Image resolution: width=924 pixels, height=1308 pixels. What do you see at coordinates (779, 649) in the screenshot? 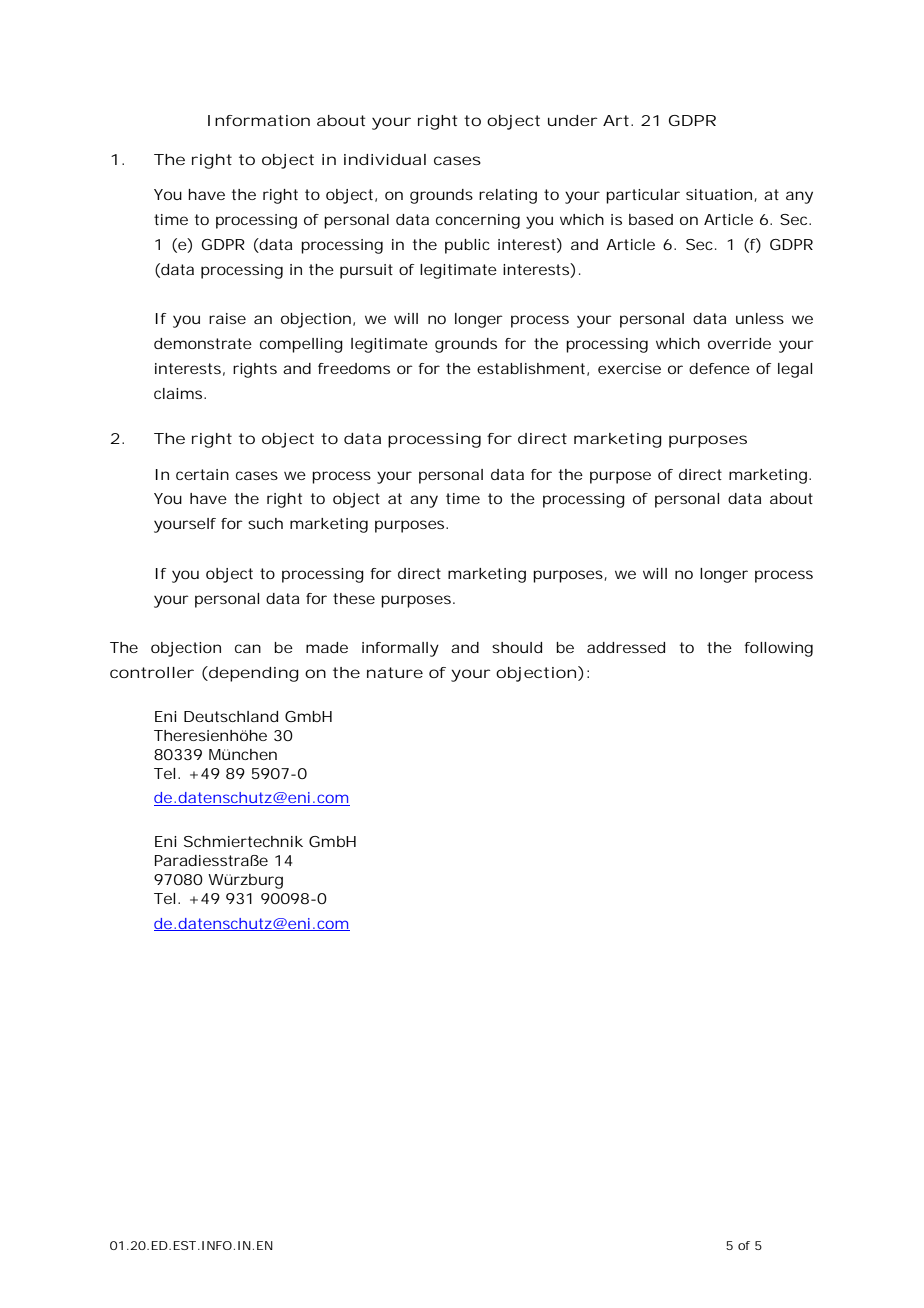
I see `following` at bounding box center [779, 649].
